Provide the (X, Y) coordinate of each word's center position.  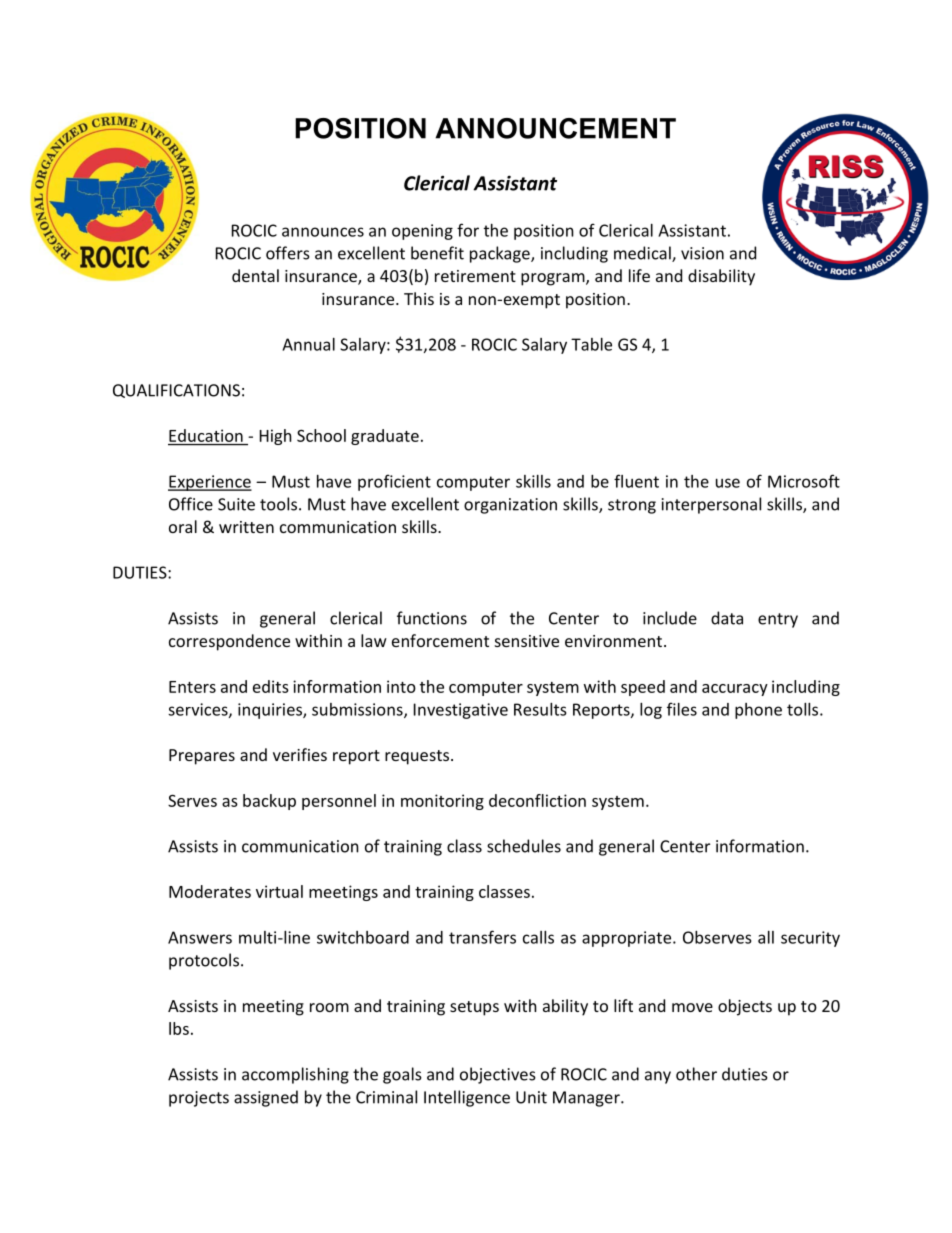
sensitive (527, 641)
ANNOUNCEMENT (555, 128)
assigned (266, 1098)
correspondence (229, 642)
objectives (498, 1075)
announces (323, 232)
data (727, 618)
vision (702, 253)
